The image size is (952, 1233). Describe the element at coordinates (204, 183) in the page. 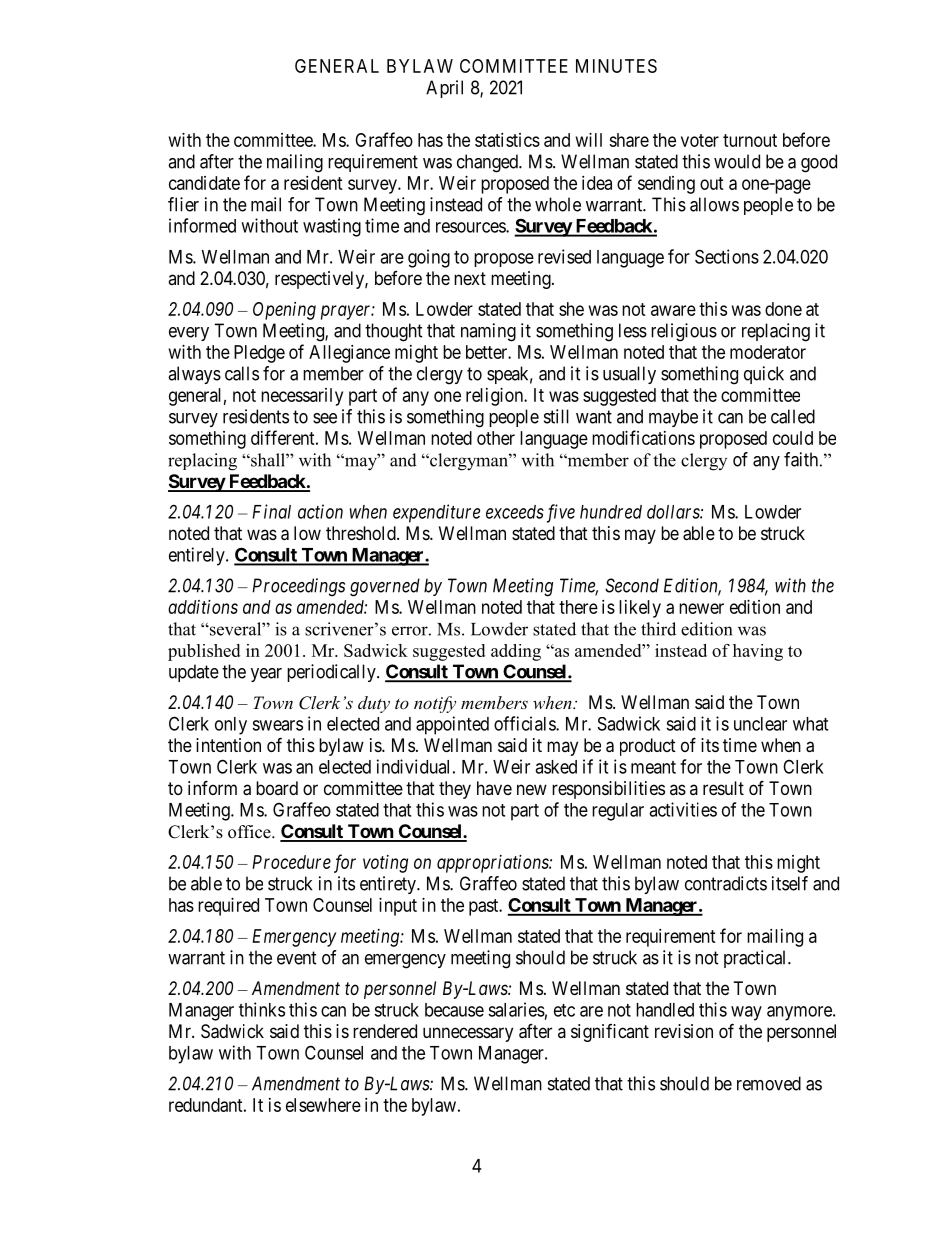

I see `candidate` at that location.
